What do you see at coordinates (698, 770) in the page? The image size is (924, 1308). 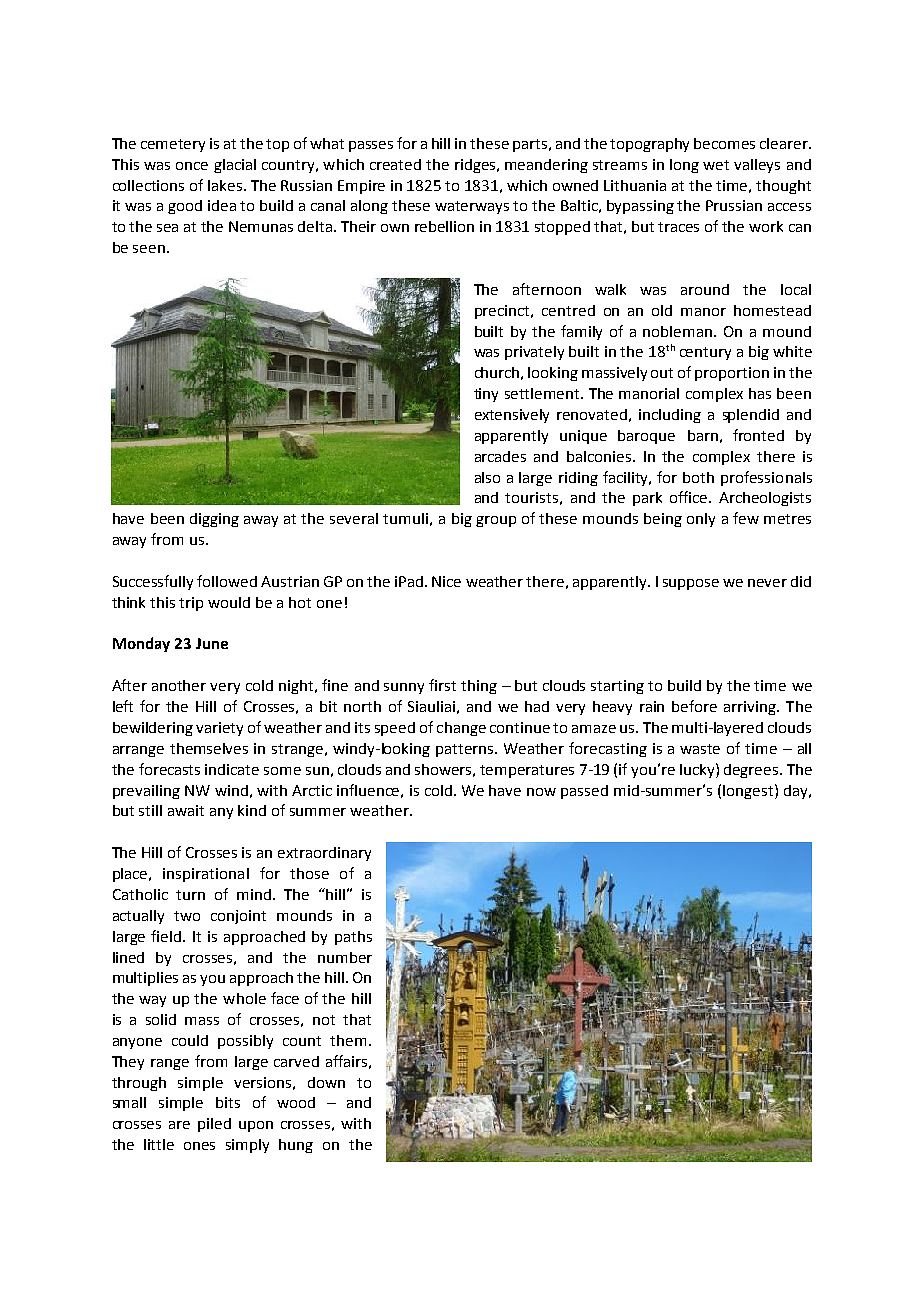 I see `lucky` at bounding box center [698, 770].
